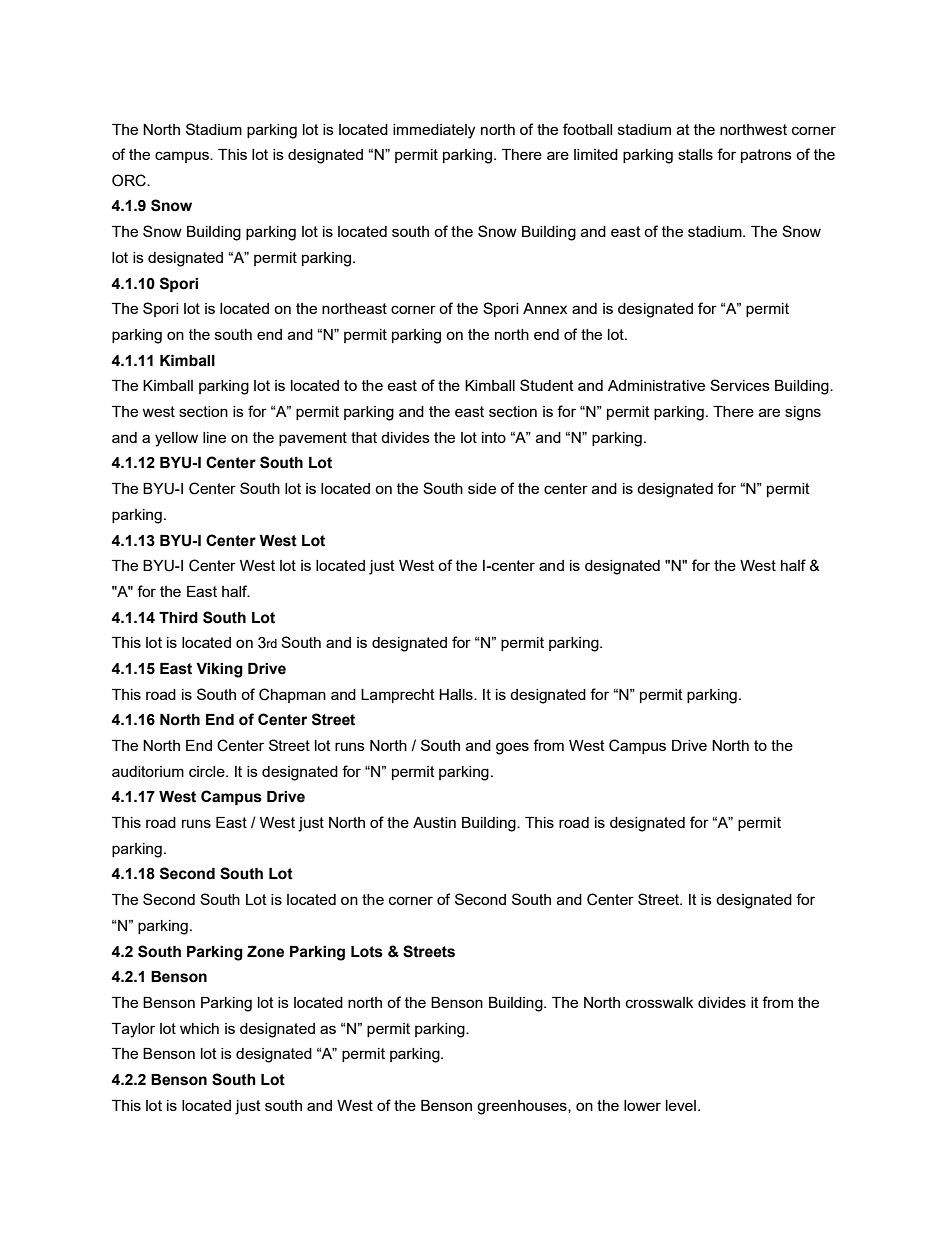  I want to click on stalls, so click(695, 154).
